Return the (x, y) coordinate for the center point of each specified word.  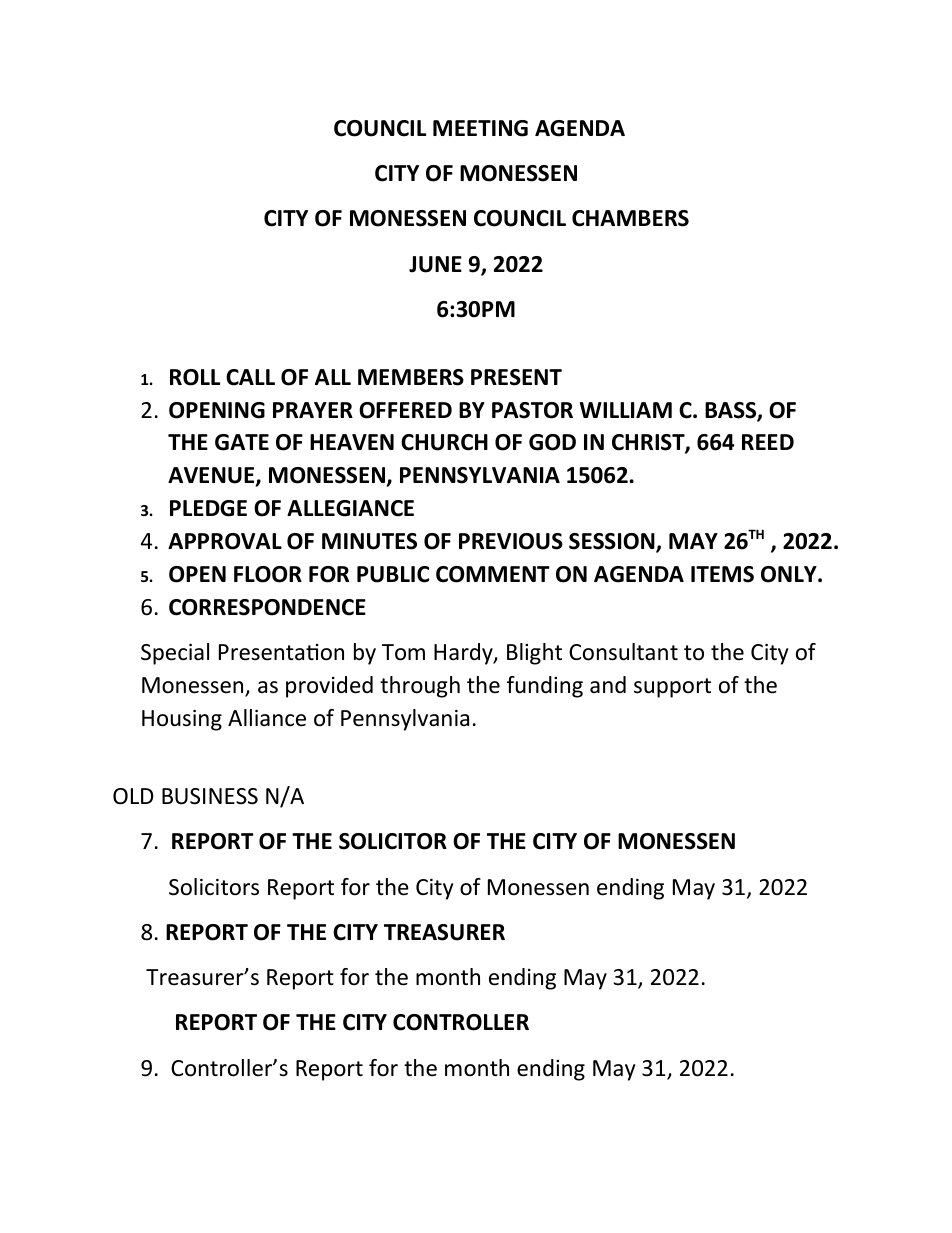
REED (768, 442)
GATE (242, 442)
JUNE (435, 264)
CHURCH (444, 442)
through (420, 687)
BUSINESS (210, 796)
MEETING (480, 128)
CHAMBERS (630, 218)
